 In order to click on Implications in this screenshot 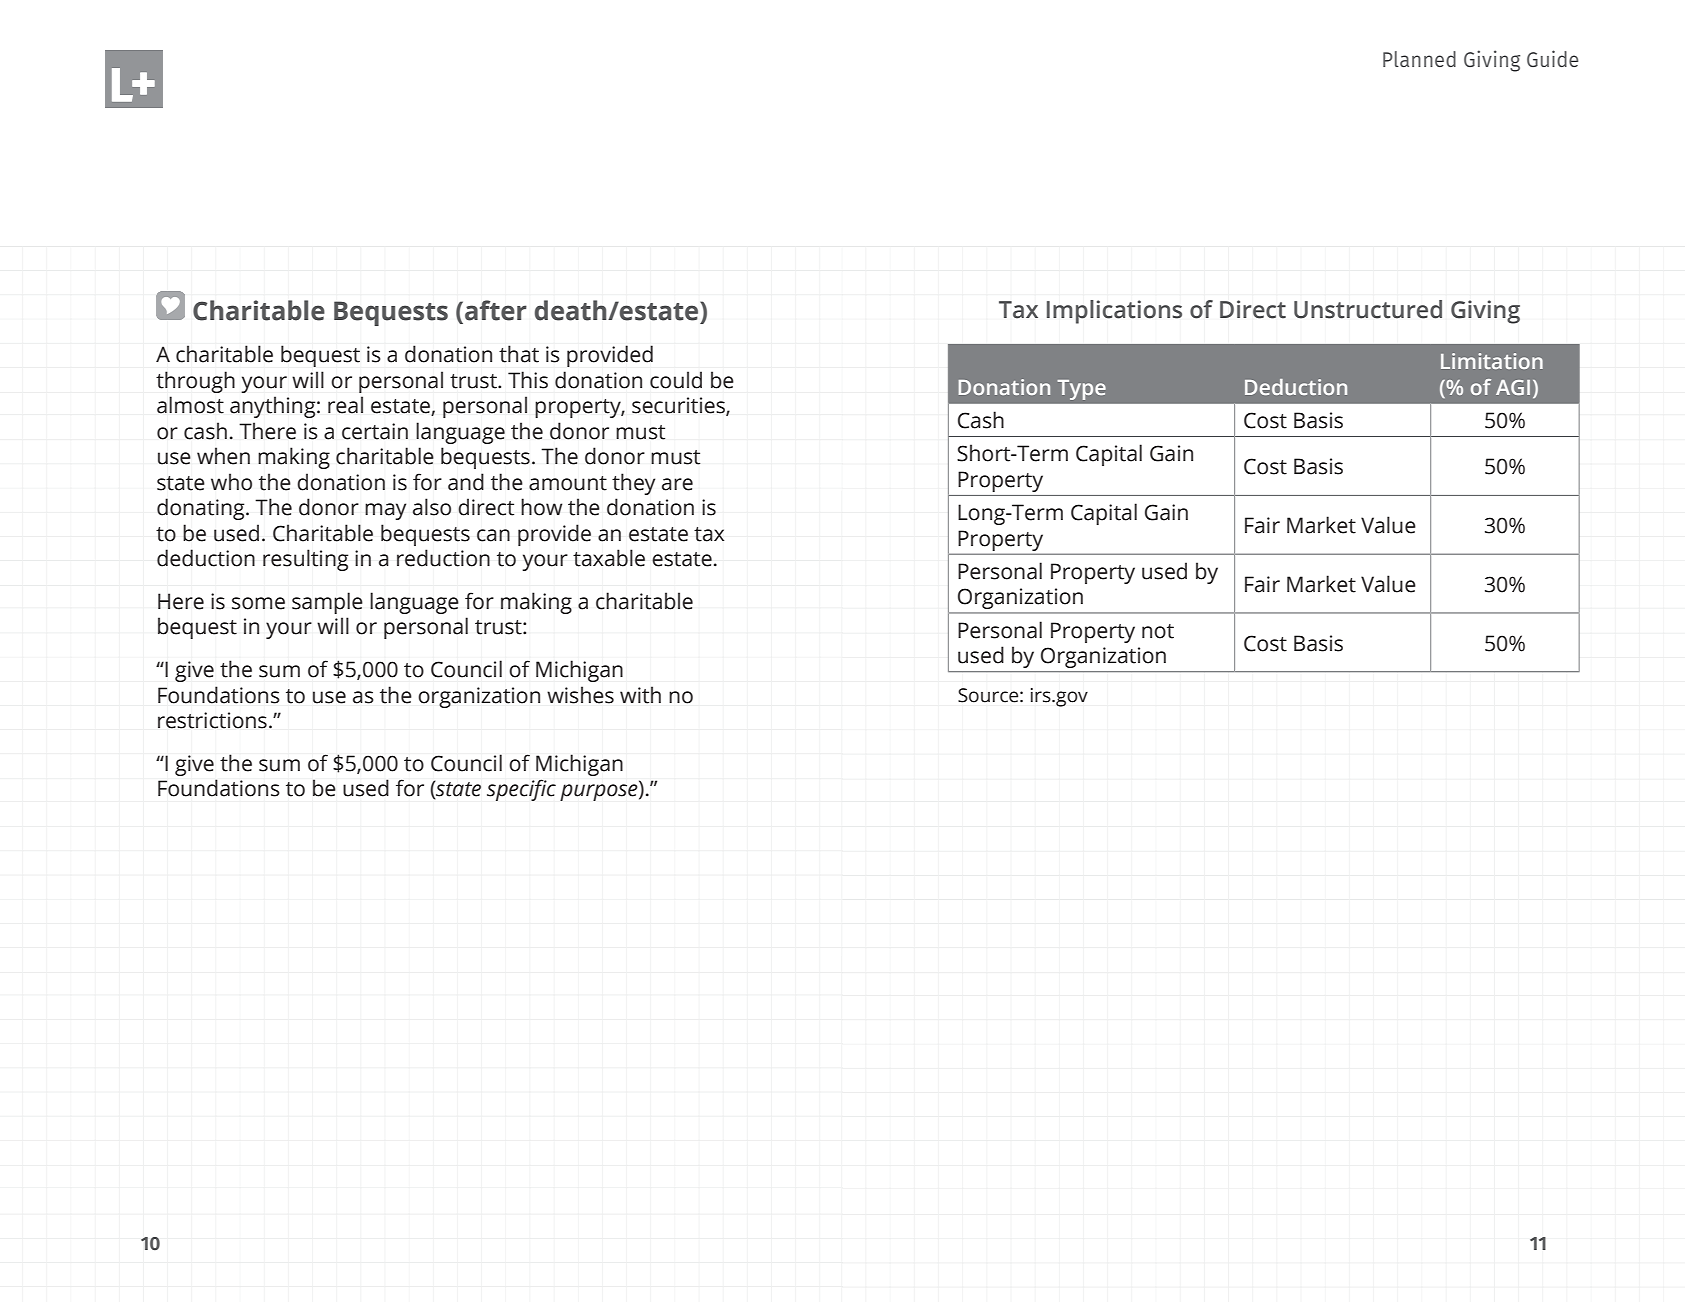, I will do `click(1114, 312)`.
